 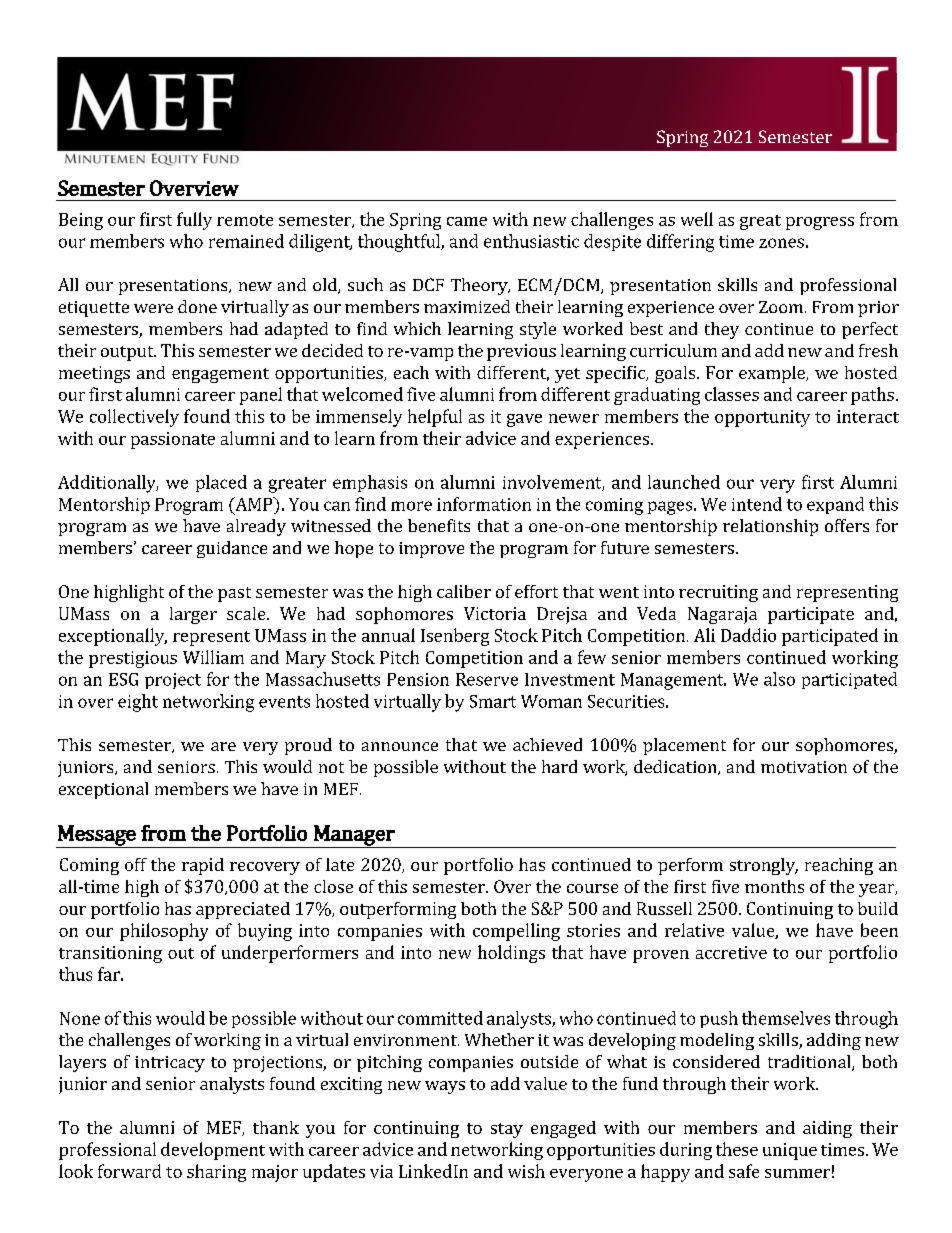 What do you see at coordinates (781, 243) in the document?
I see `zones` at bounding box center [781, 243].
